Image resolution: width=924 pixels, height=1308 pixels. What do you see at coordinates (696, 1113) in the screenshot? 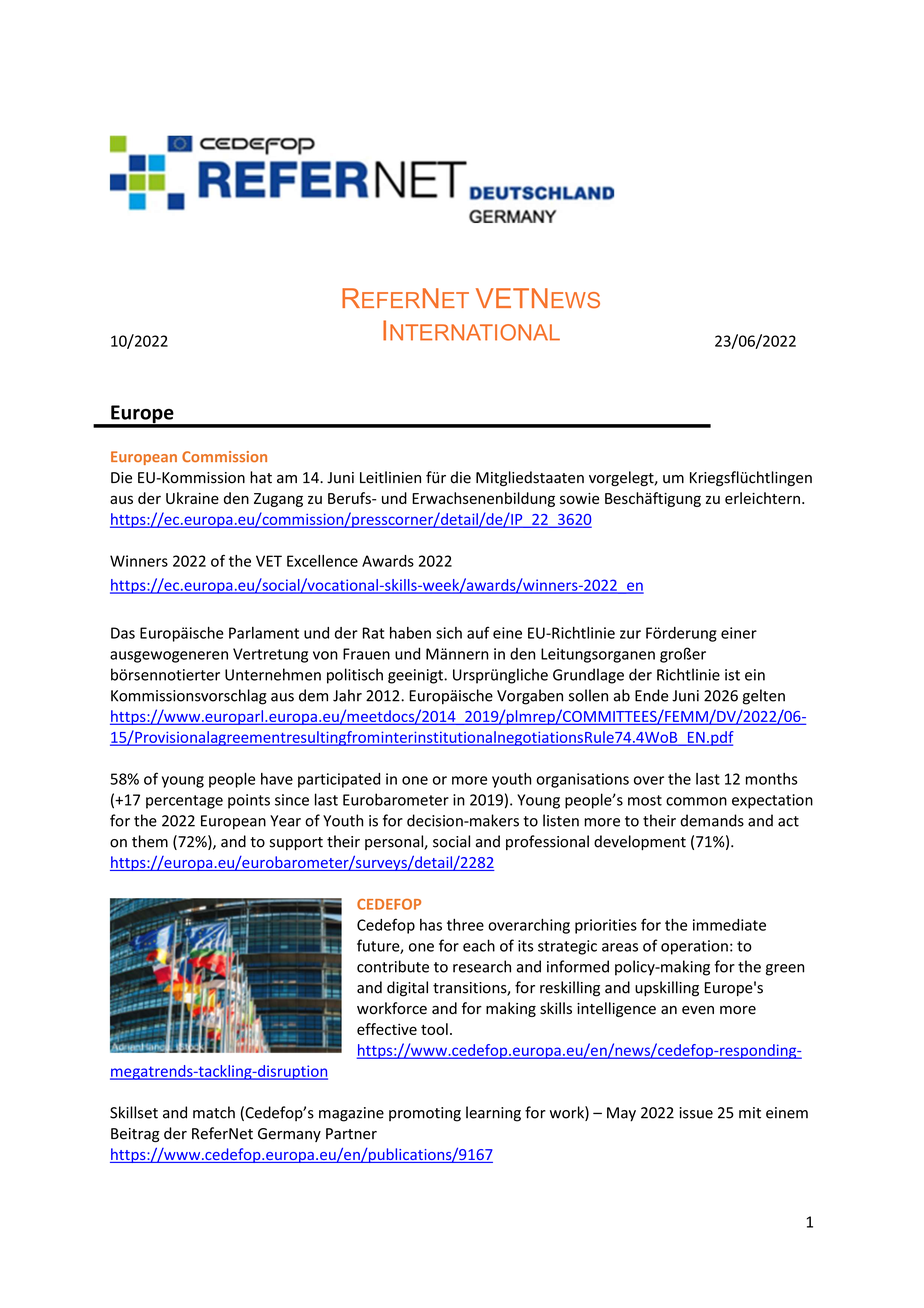
I see `issue` at bounding box center [696, 1113].
